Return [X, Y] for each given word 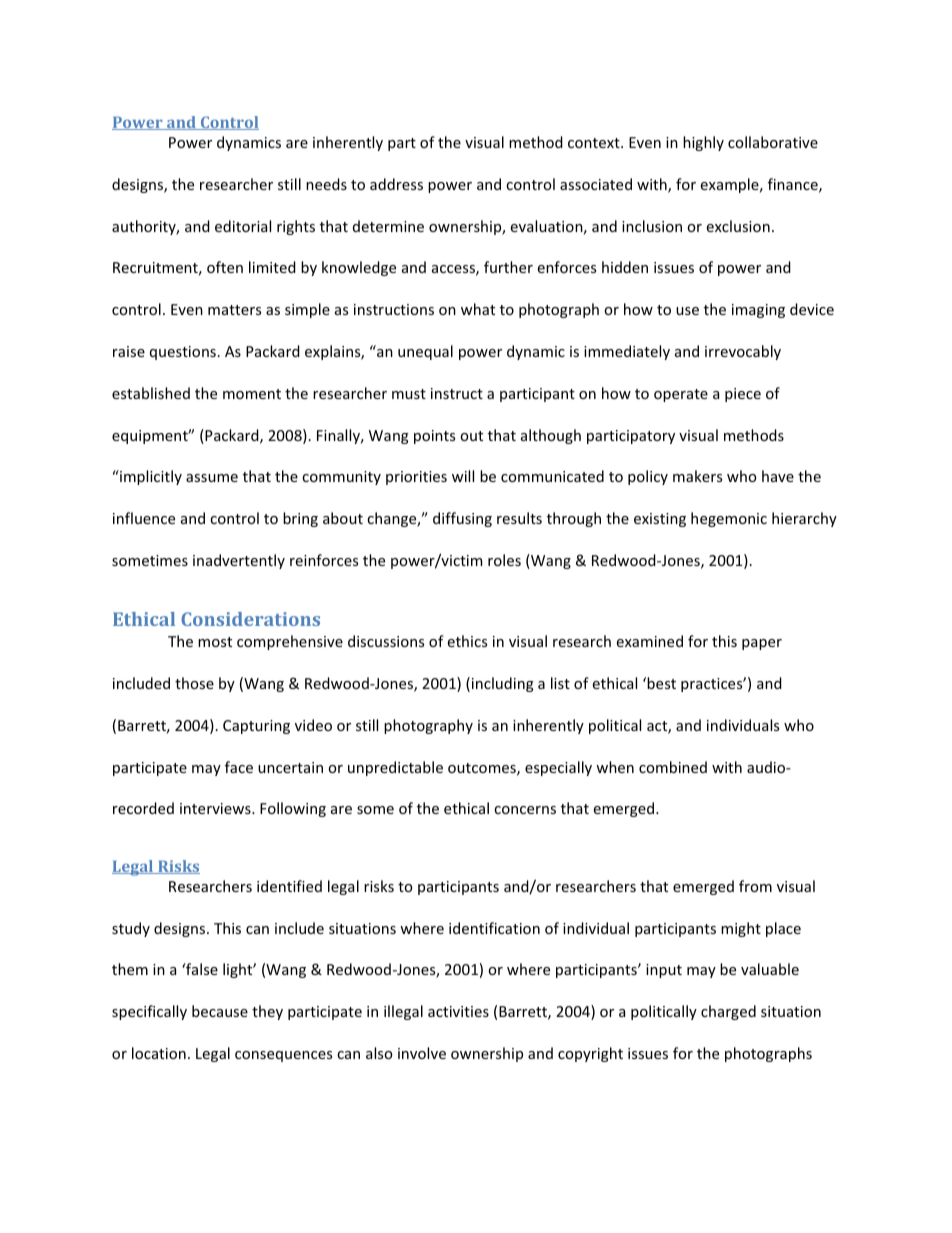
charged [728, 1012]
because [220, 1011]
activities [458, 1011]
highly [703, 143]
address [396, 184]
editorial [243, 226]
